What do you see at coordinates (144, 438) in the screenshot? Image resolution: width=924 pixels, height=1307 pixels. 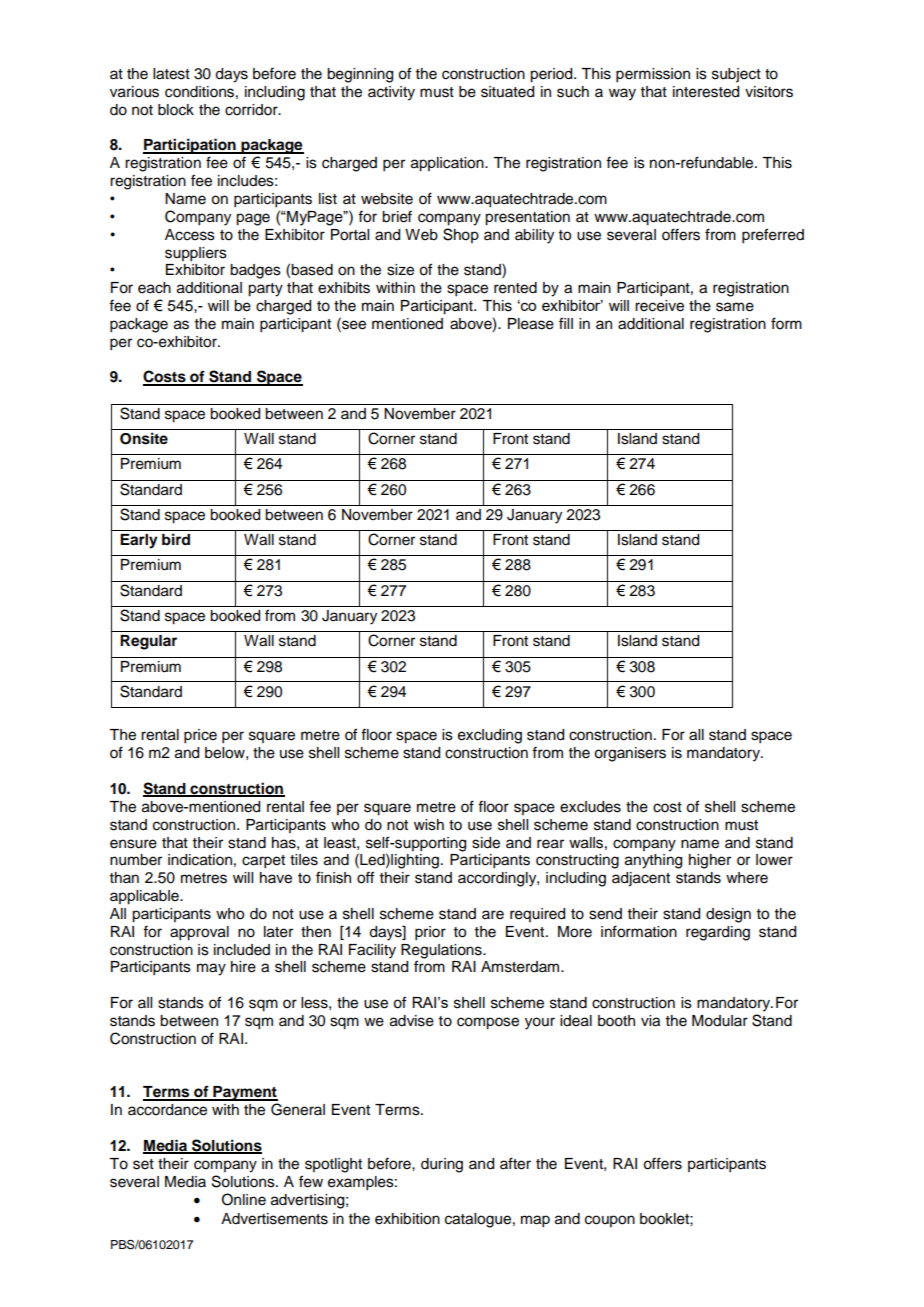 I see `Onsite` at bounding box center [144, 438].
